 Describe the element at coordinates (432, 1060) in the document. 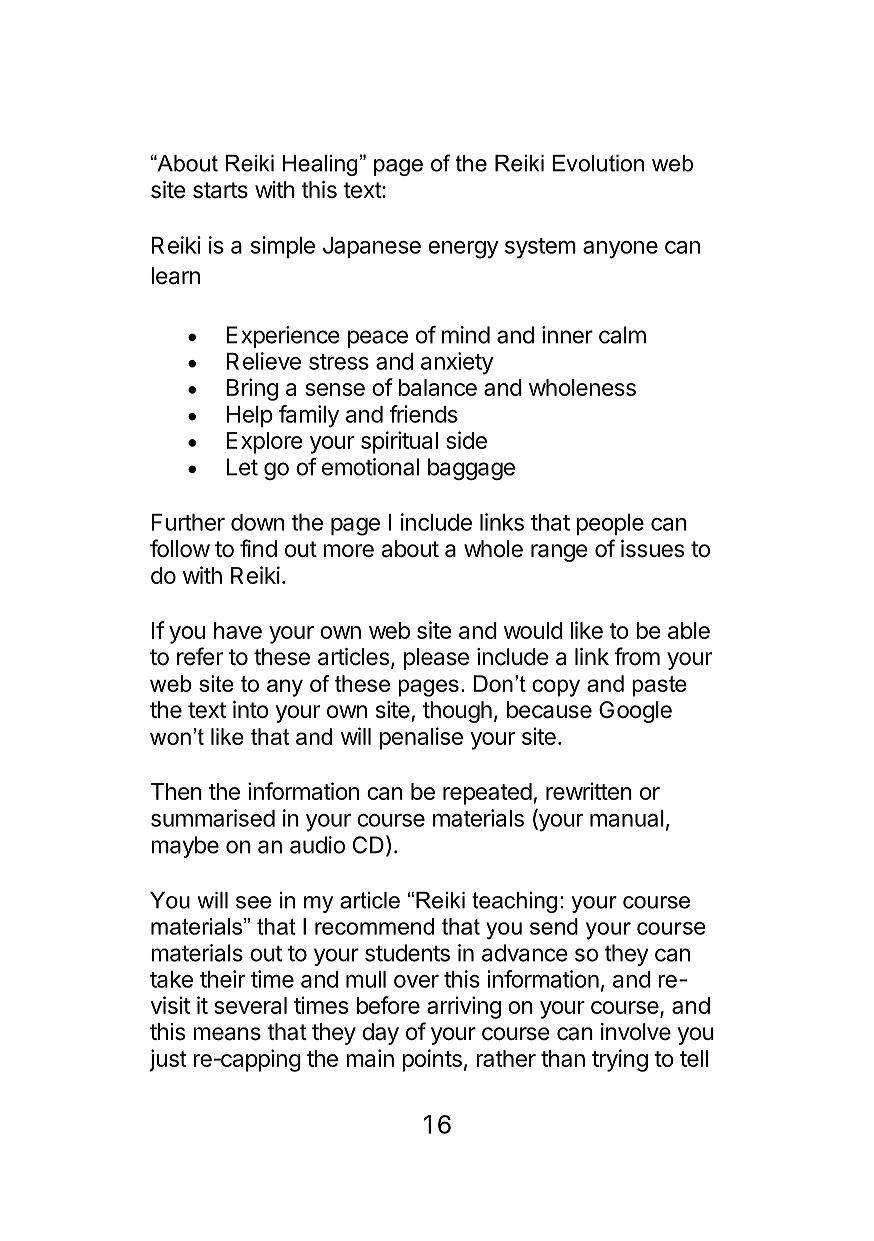

I see `points` at that location.
